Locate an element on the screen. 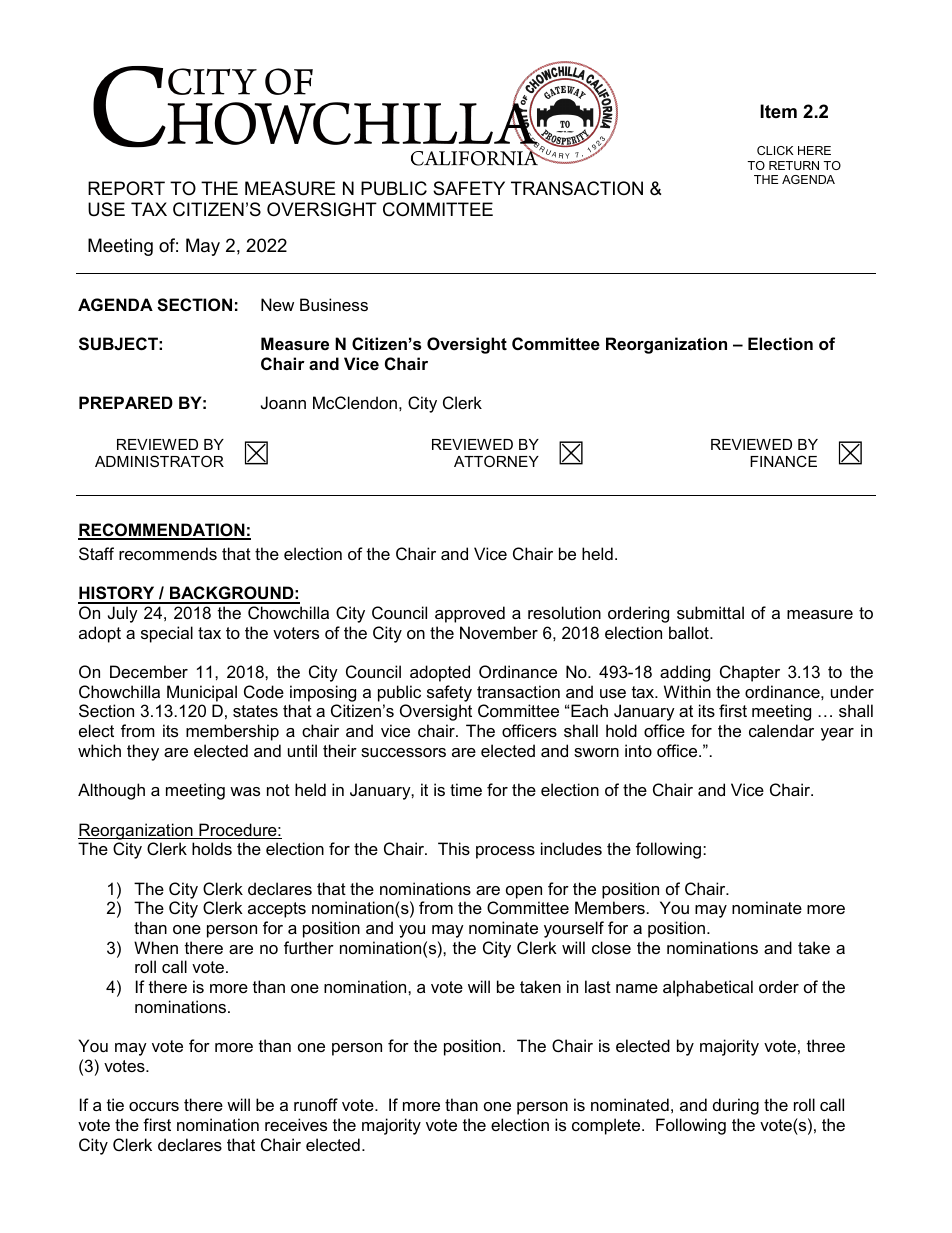 Image resolution: width=952 pixels, height=1233 pixels. PREPARED is located at coordinates (126, 402).
